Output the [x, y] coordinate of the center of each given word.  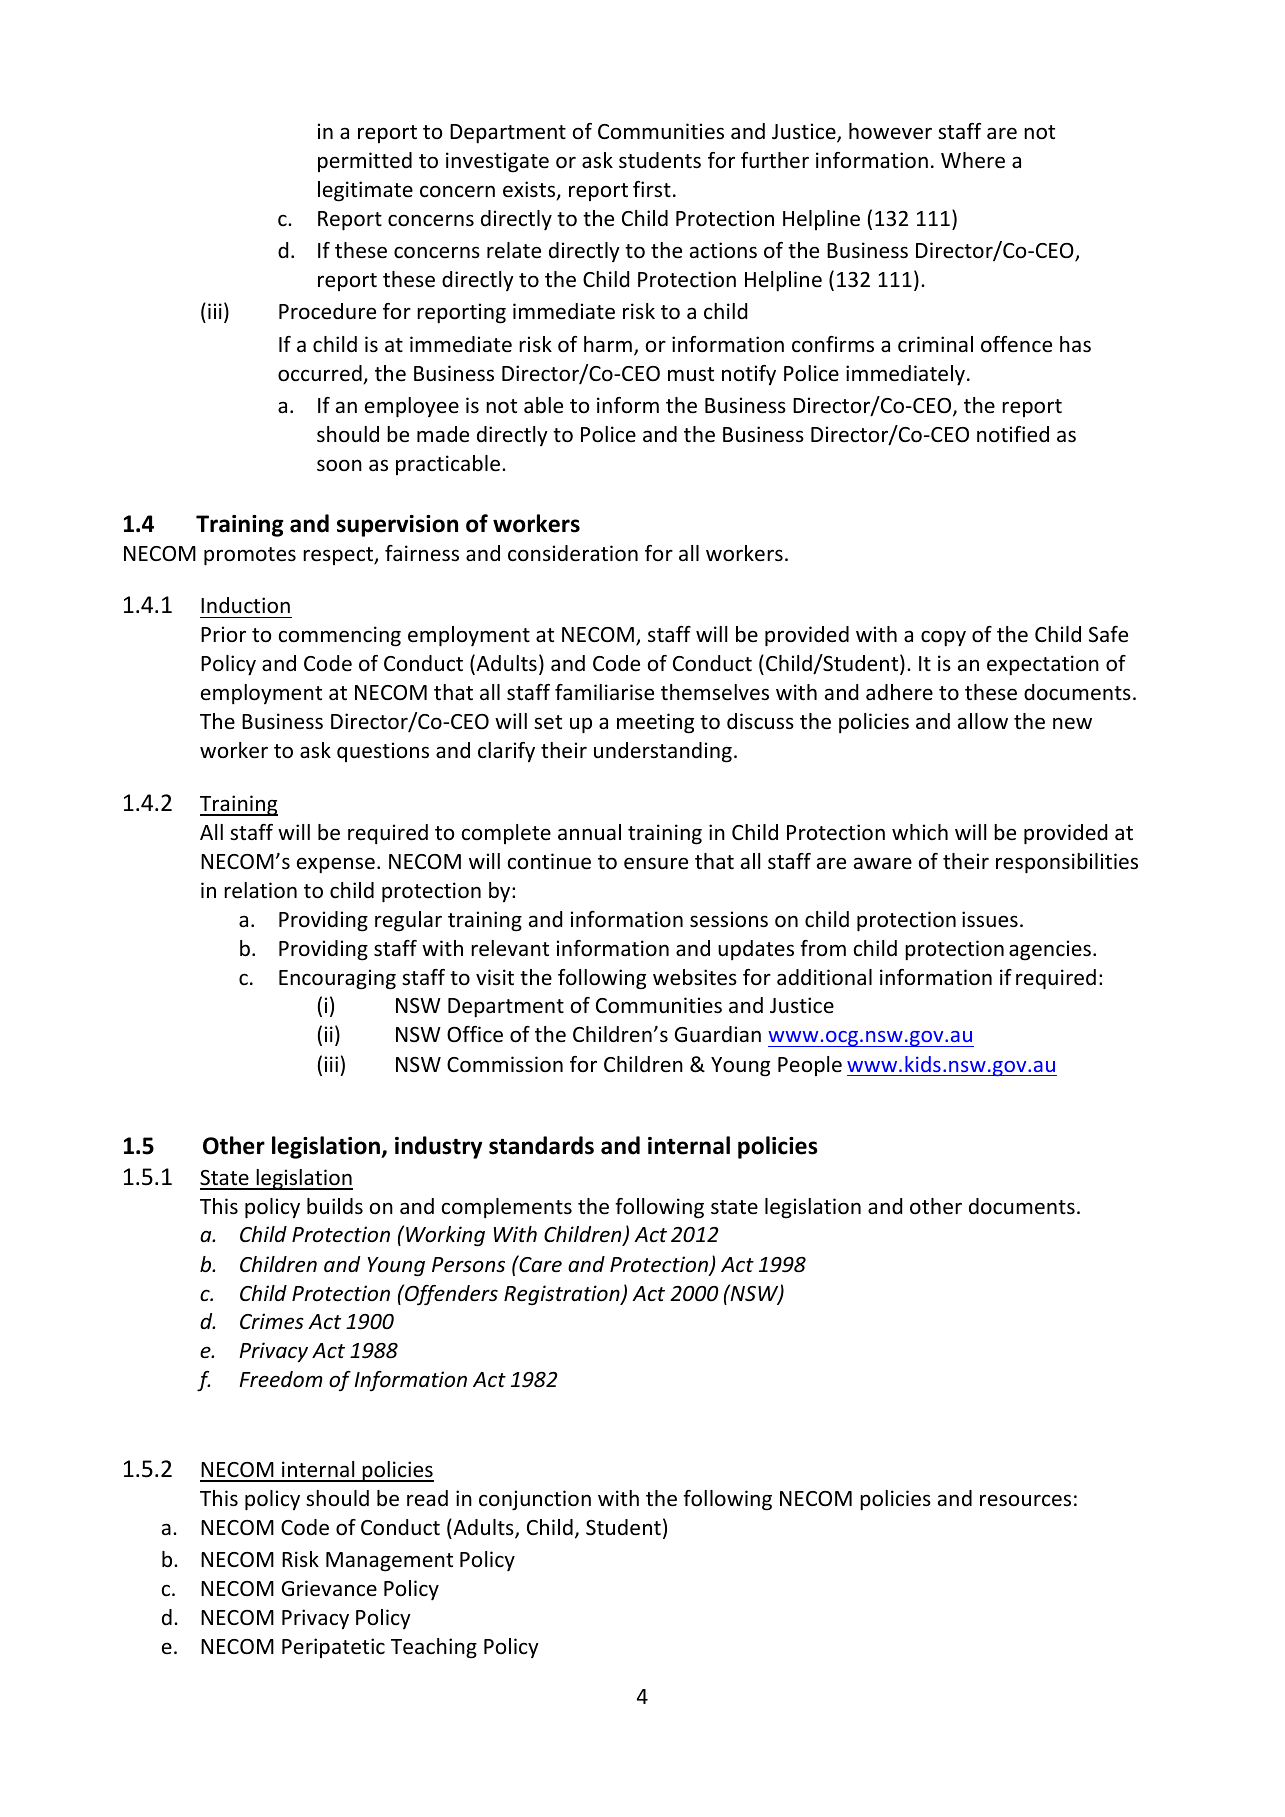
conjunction [535, 1500]
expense [336, 865]
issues [990, 919]
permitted [365, 162]
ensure [656, 863]
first [652, 189]
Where [973, 160]
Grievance [329, 1588]
